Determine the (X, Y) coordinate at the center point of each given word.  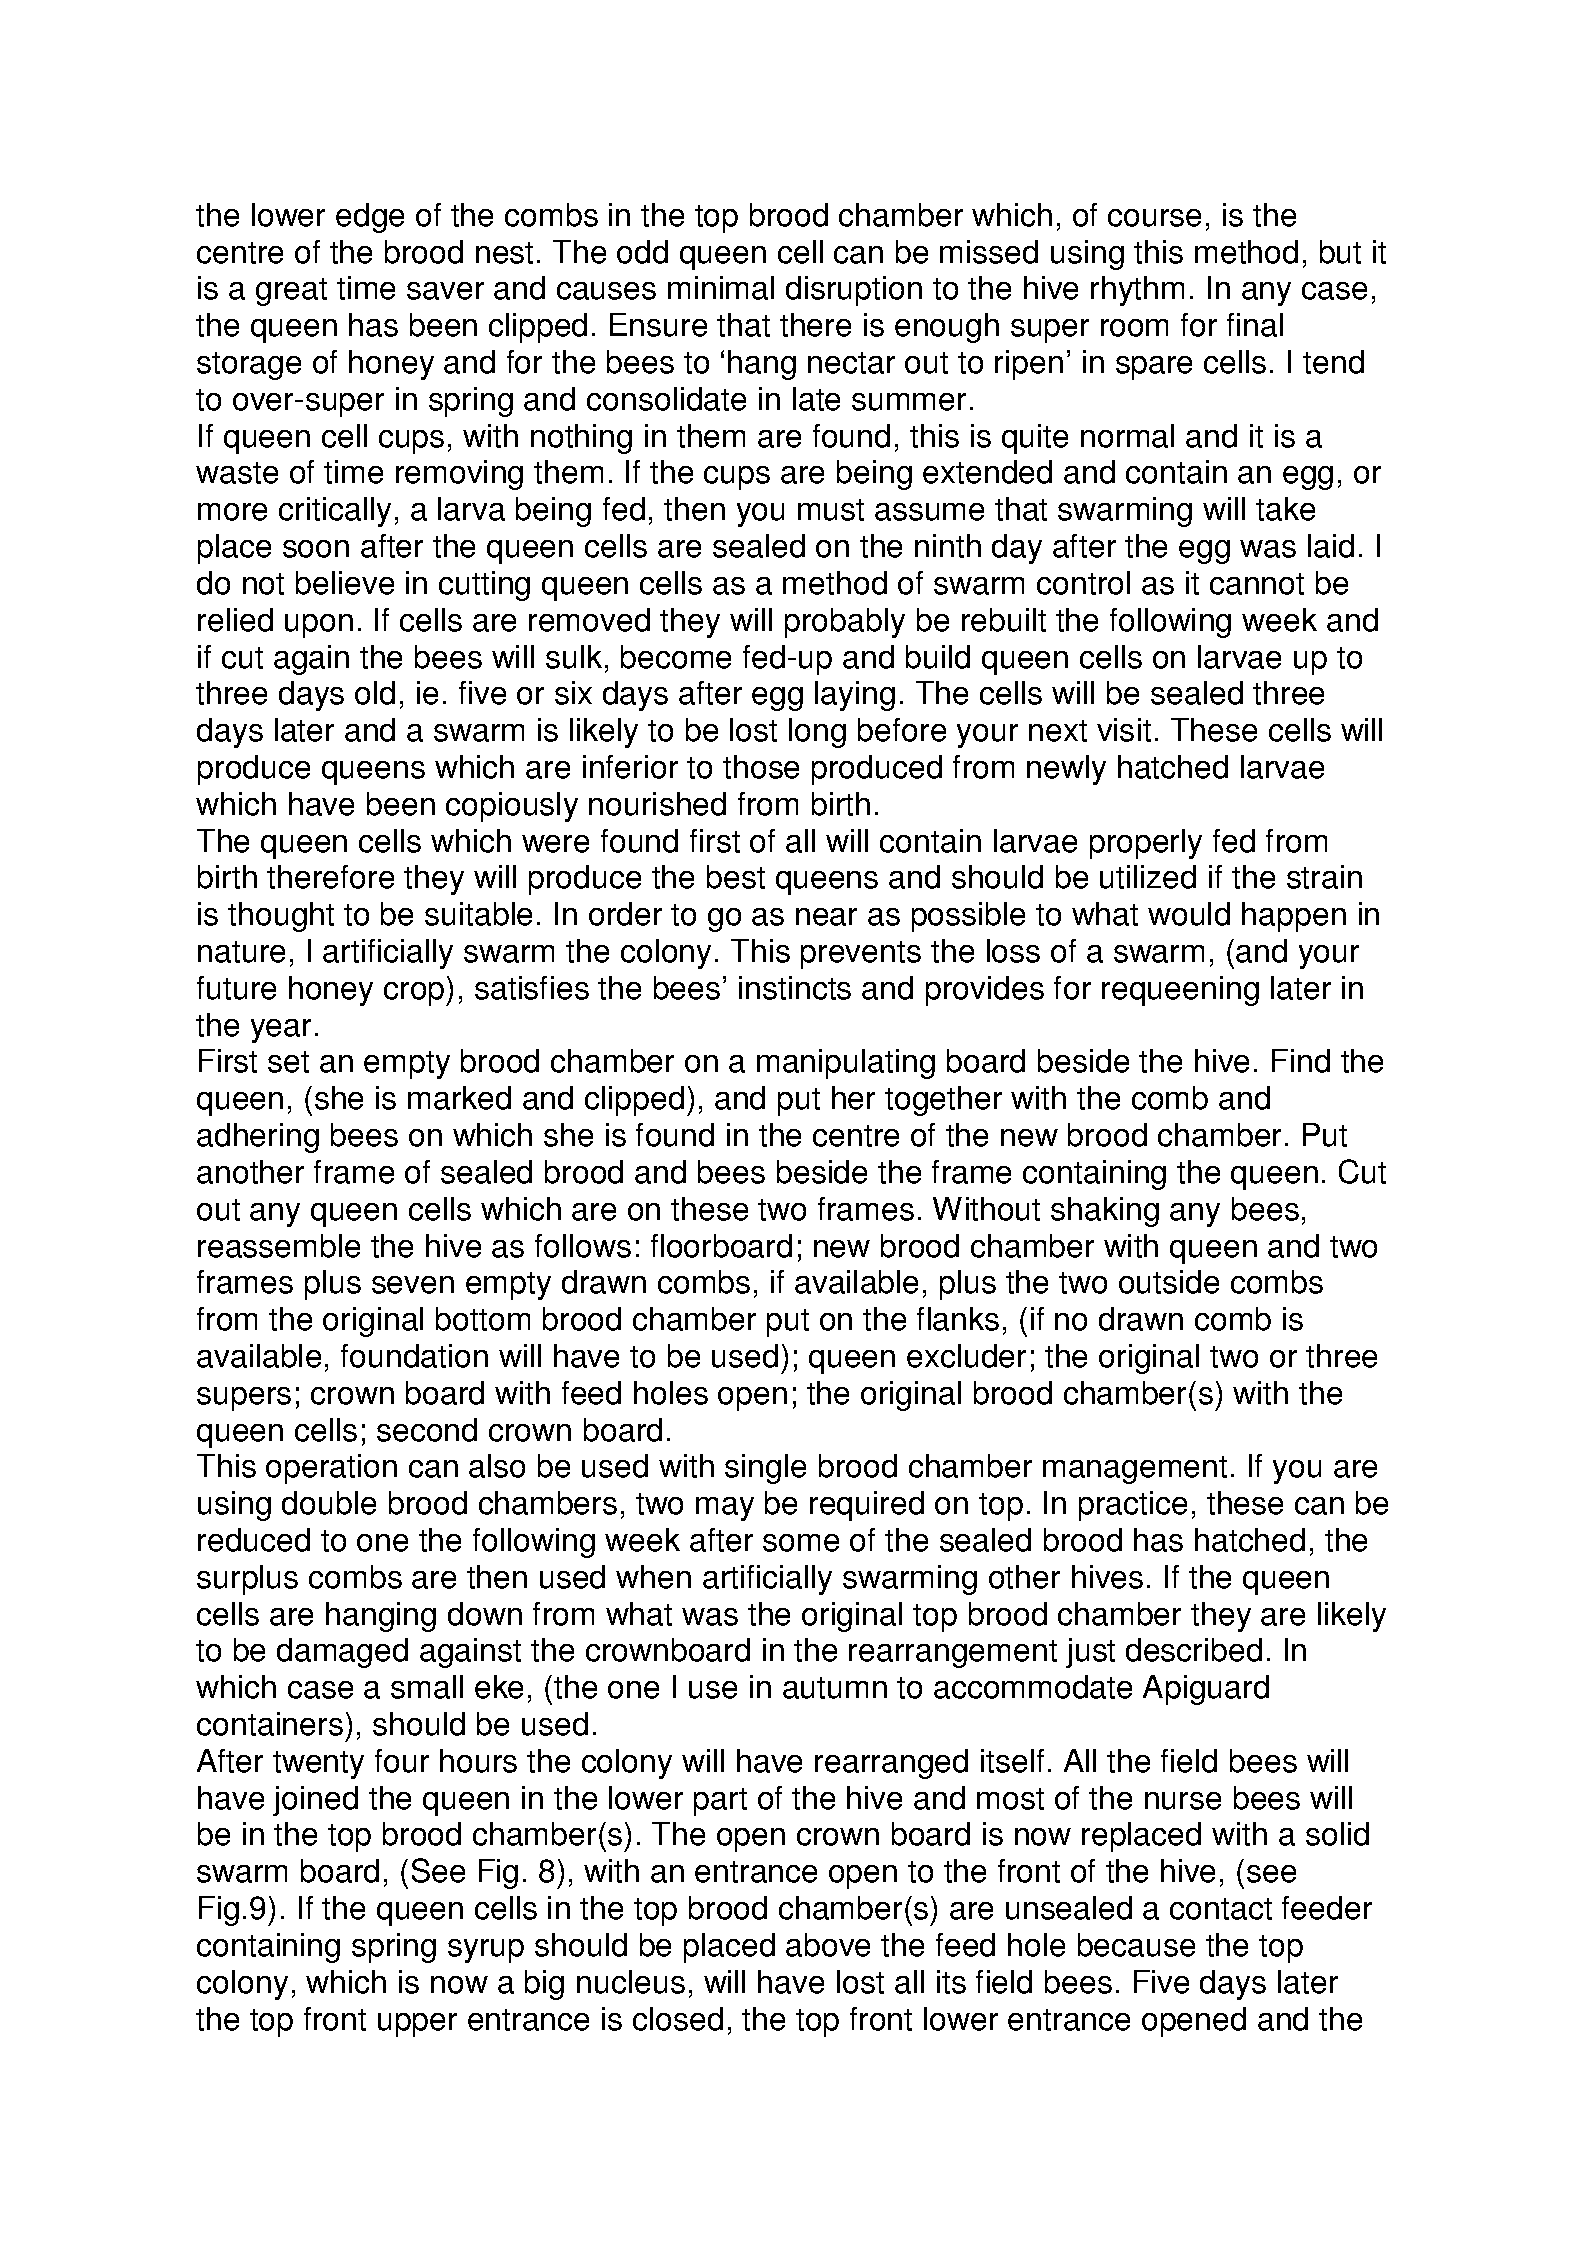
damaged (342, 1653)
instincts (795, 988)
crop (415, 994)
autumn (835, 1688)
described (1194, 1650)
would (1189, 914)
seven (413, 1285)
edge (370, 218)
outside (1169, 1282)
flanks (958, 1319)
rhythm (1137, 291)
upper (417, 2025)
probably (845, 623)
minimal (721, 288)
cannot (1257, 584)
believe (345, 583)
